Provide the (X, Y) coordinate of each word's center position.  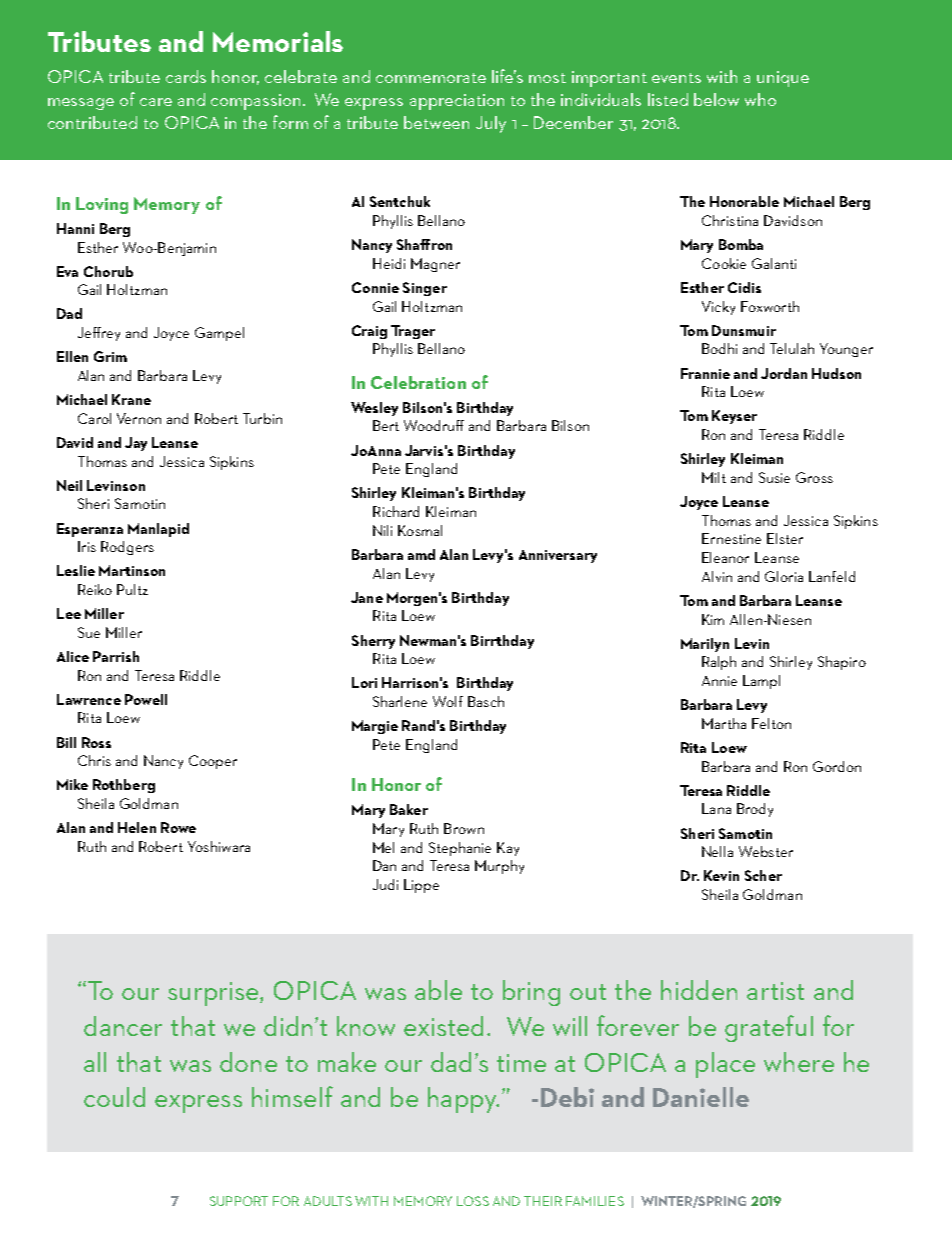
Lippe (421, 886)
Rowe (178, 827)
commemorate (431, 78)
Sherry (373, 642)
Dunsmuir (744, 330)
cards (186, 76)
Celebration (418, 382)
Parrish (116, 656)
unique (783, 79)
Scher (763, 875)
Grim (110, 356)
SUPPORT (239, 1201)
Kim (713, 619)
